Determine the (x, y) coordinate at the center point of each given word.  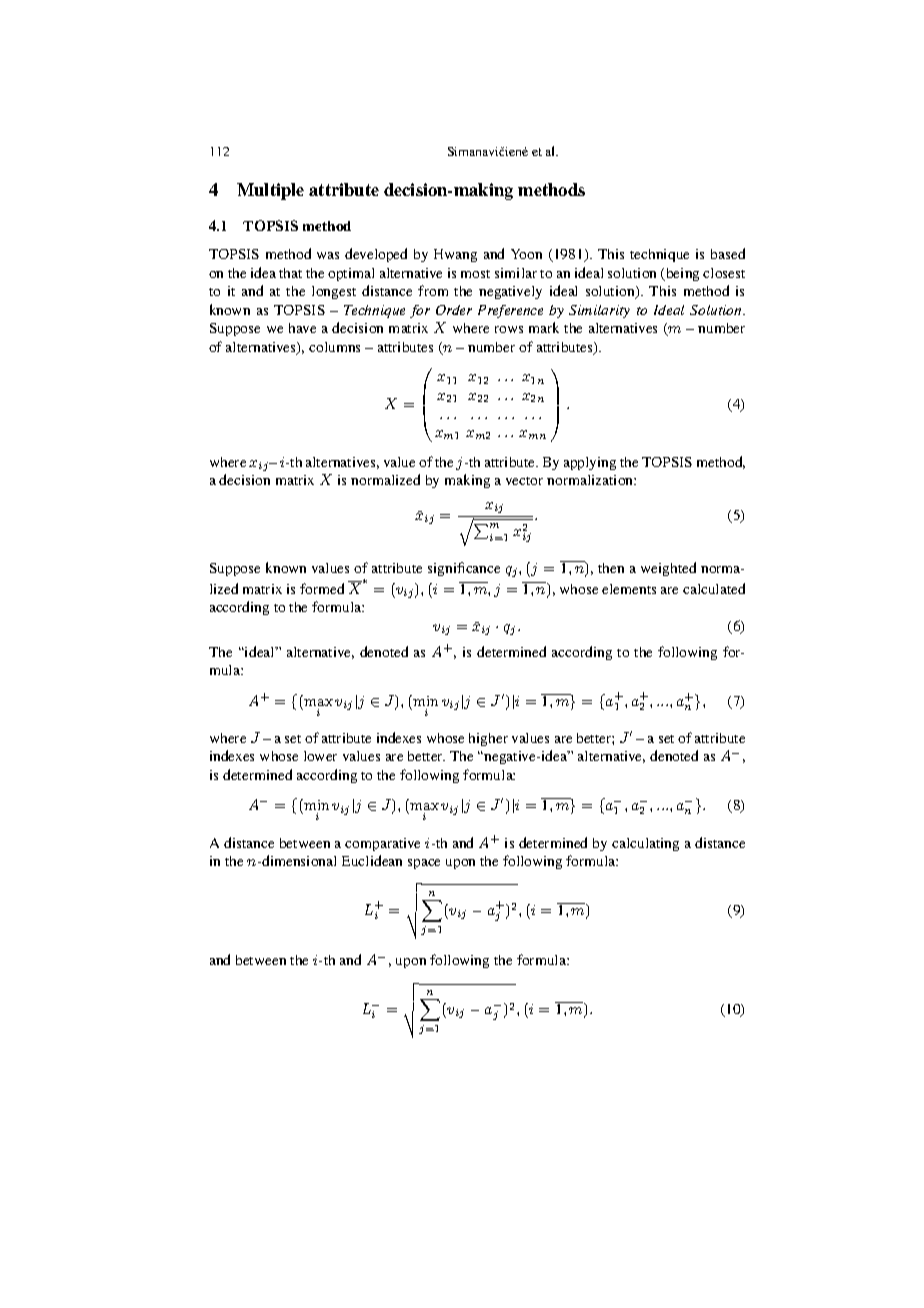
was (328, 255)
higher (488, 739)
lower (320, 756)
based (728, 253)
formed (322, 588)
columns (334, 347)
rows (509, 329)
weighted (668, 569)
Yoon (526, 254)
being (681, 274)
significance (464, 569)
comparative (382, 844)
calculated (714, 588)
